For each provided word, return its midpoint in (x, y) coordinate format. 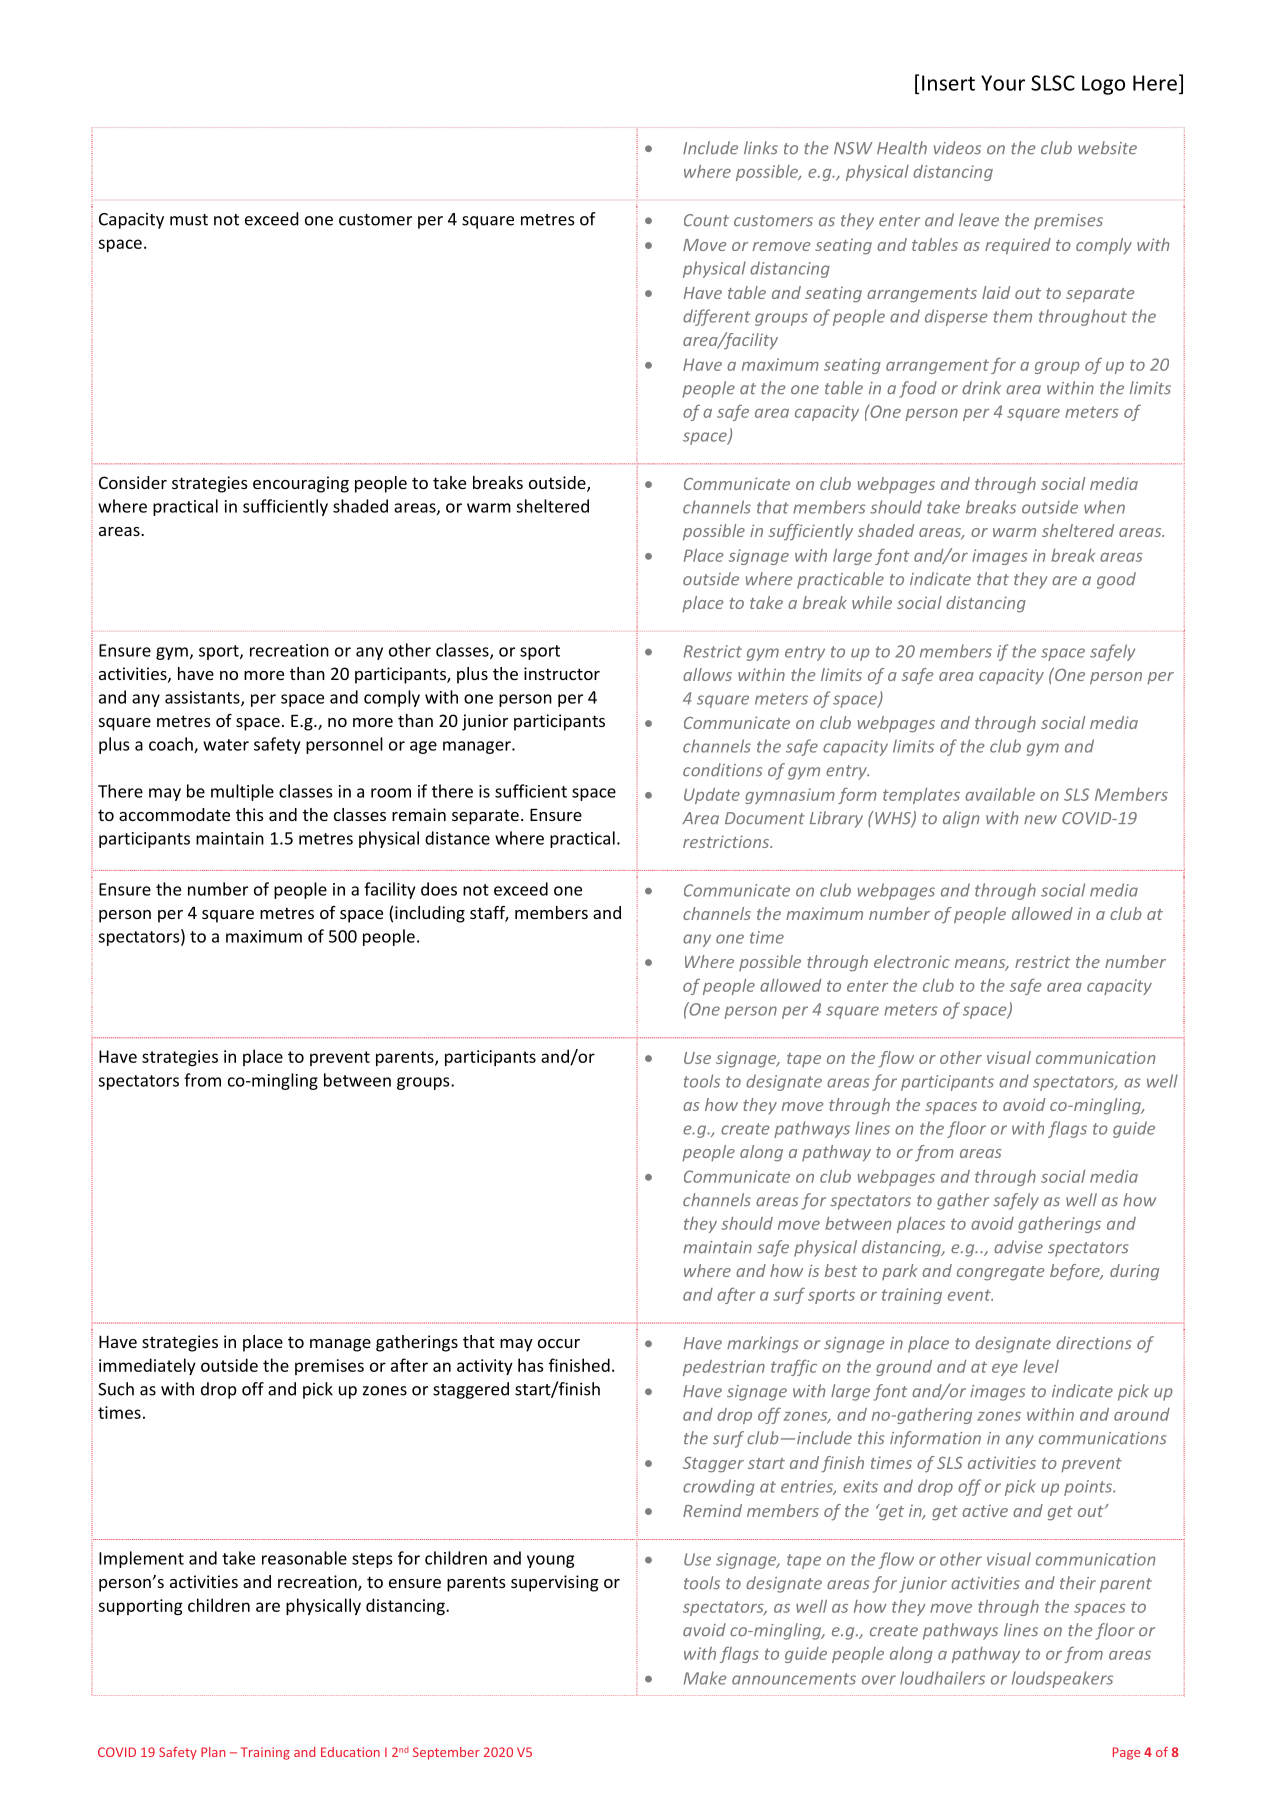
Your (1003, 83)
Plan (213, 1752)
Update (712, 796)
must (189, 220)
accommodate (174, 814)
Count (706, 220)
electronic (912, 961)
